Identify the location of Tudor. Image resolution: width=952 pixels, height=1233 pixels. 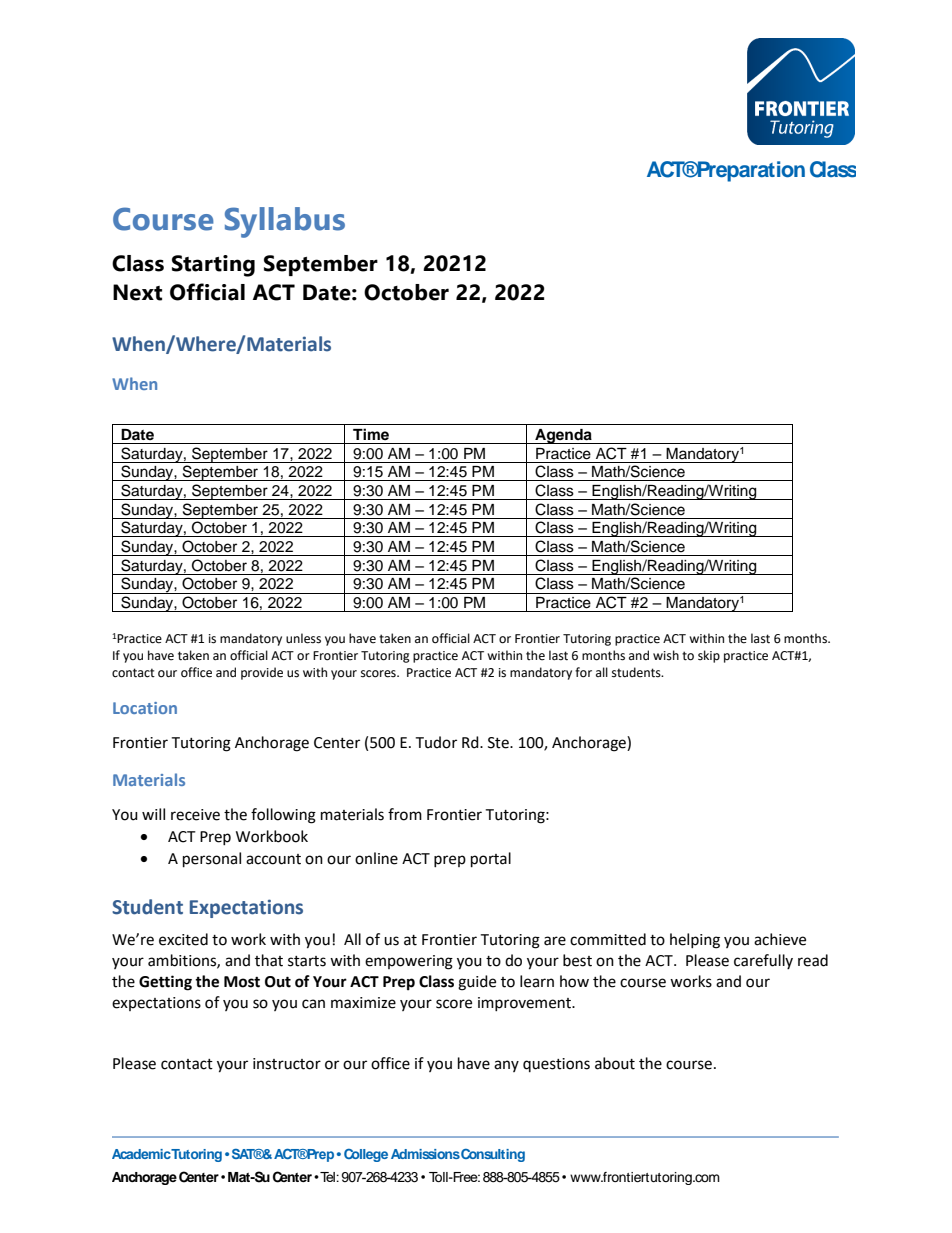
(436, 742).
